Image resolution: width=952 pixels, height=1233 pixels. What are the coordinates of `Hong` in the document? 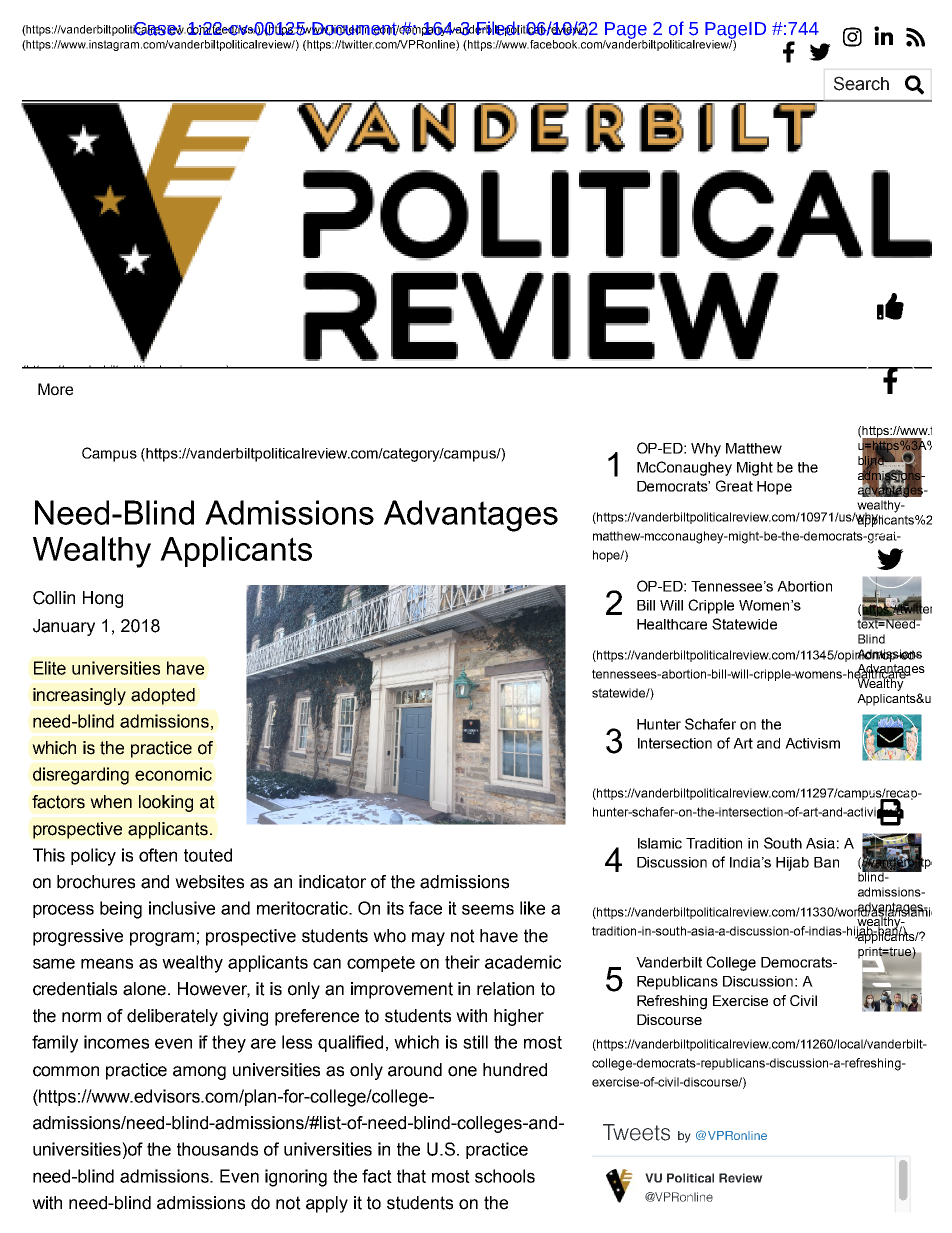 It's located at (103, 599).
